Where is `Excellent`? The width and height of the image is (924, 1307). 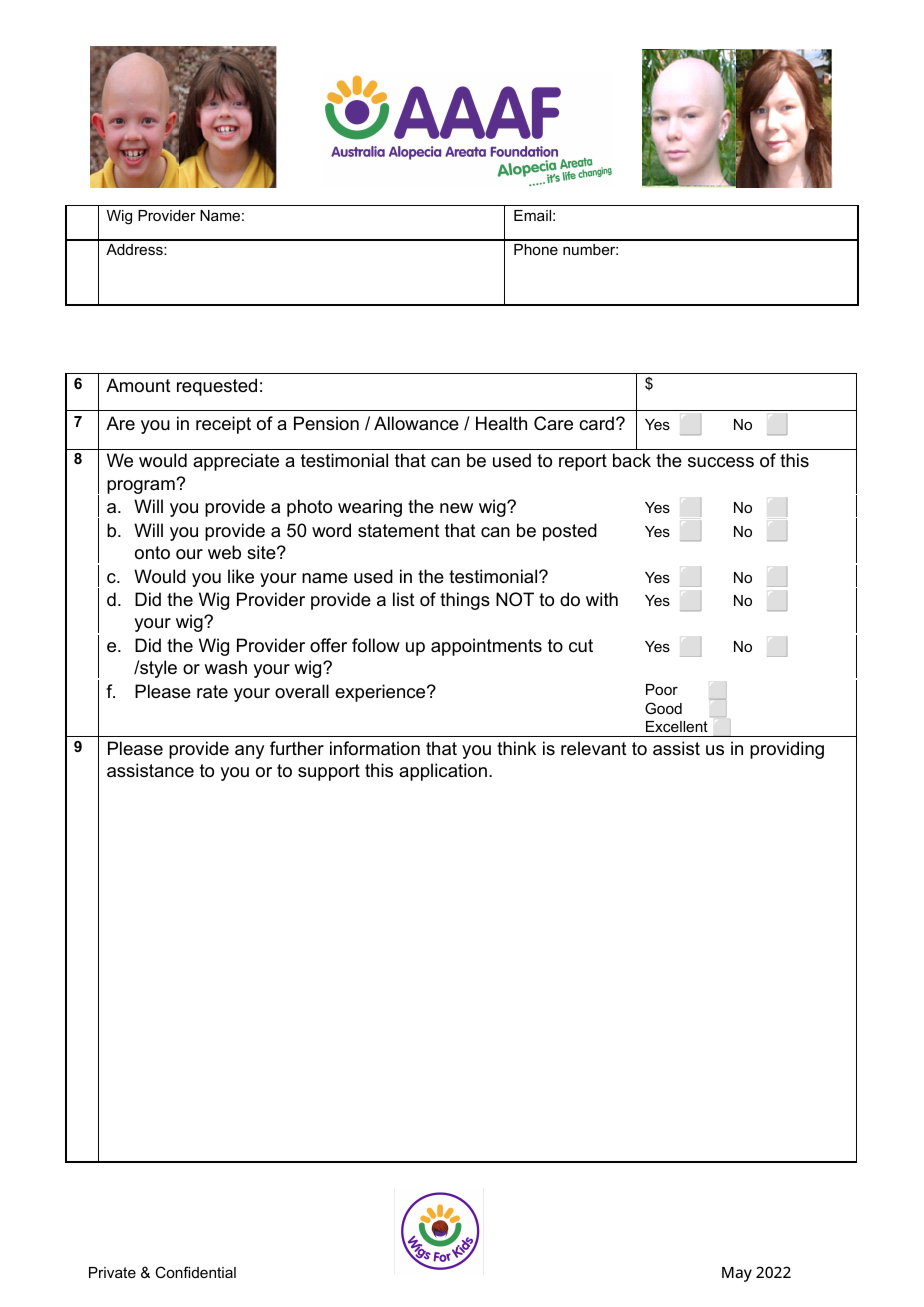
Excellent is located at coordinates (677, 726).
